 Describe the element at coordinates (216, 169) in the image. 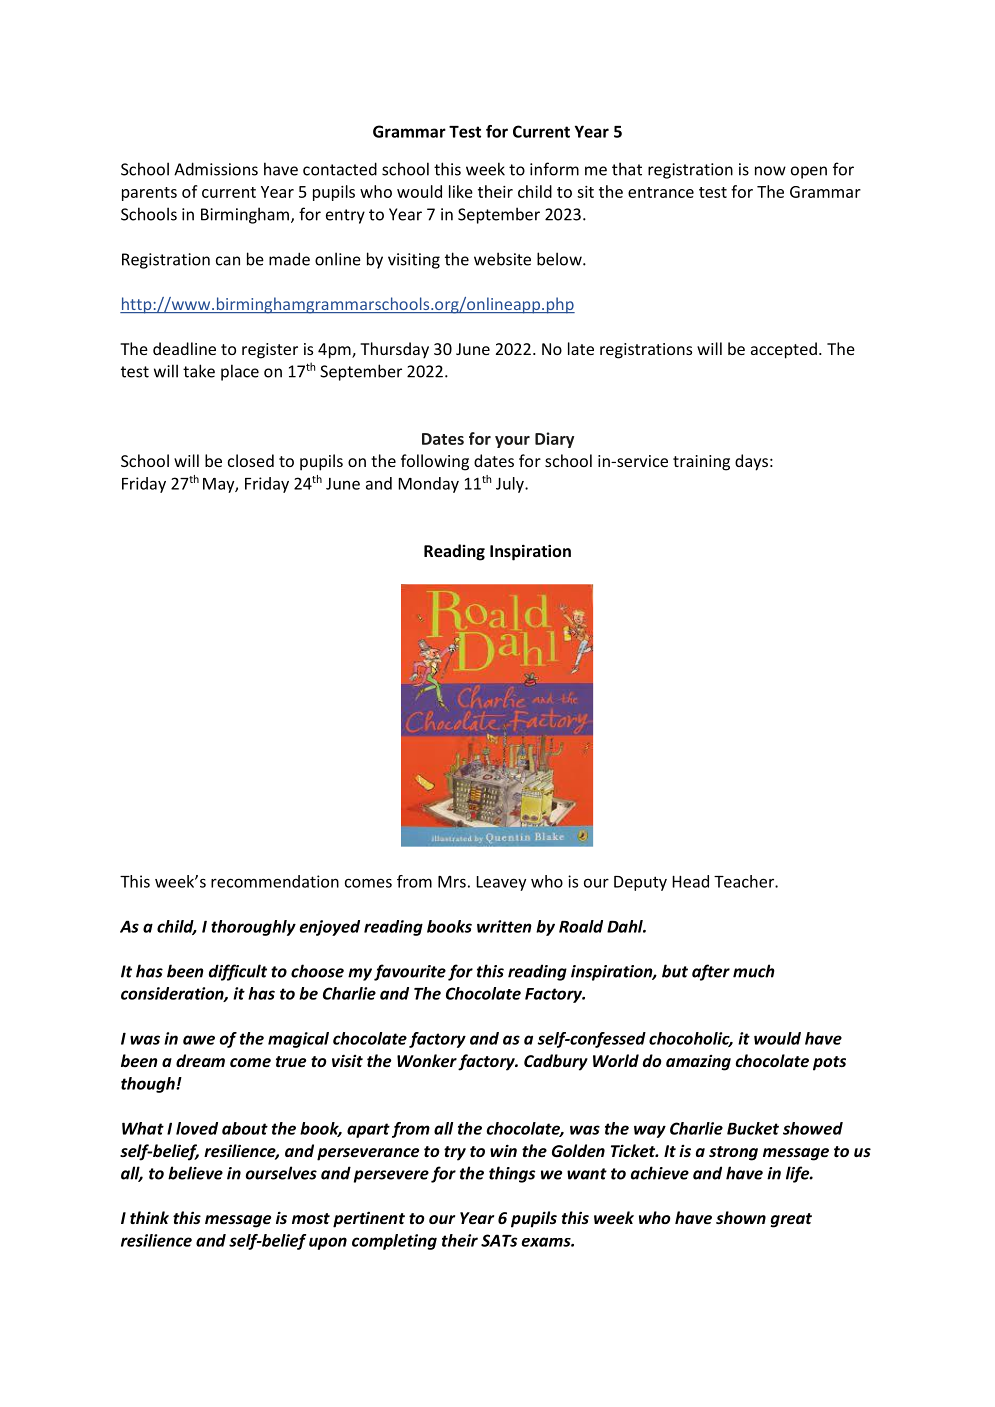

I see `Admissions` at that location.
